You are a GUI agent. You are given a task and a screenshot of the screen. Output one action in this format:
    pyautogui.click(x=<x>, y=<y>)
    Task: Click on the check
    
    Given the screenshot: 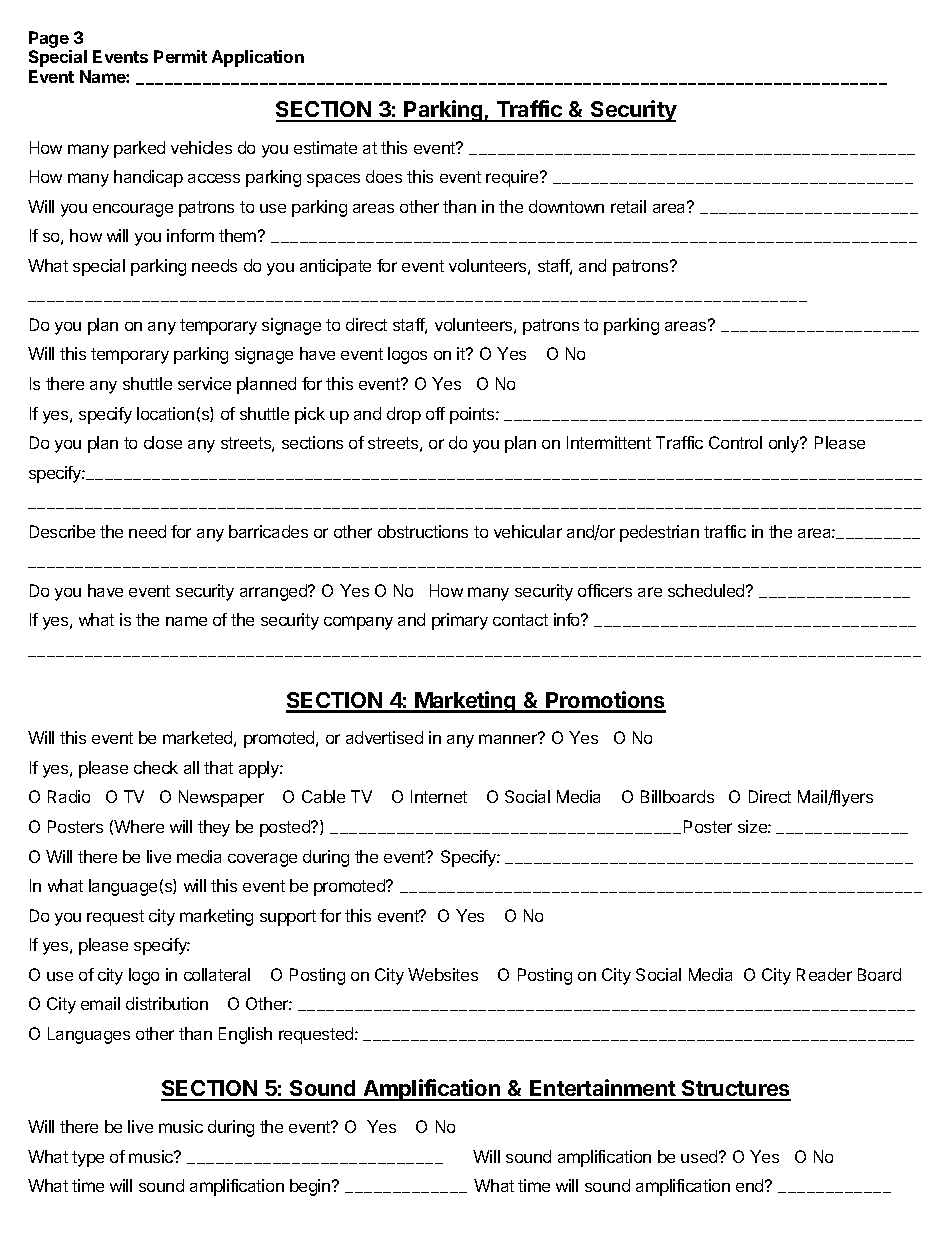 What is the action you would take?
    pyautogui.click(x=156, y=767)
